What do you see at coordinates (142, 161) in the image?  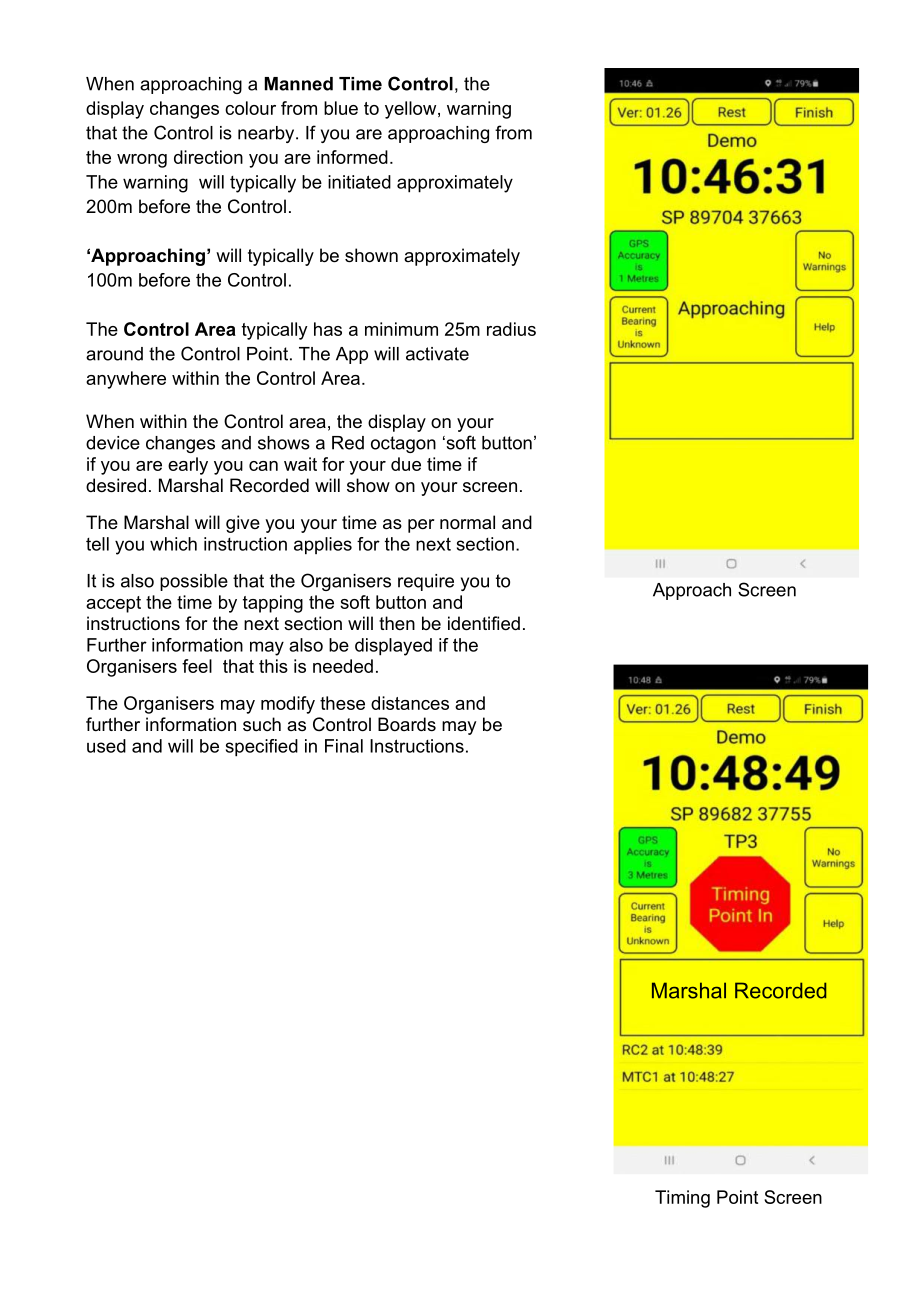 I see `wrong` at bounding box center [142, 161].
